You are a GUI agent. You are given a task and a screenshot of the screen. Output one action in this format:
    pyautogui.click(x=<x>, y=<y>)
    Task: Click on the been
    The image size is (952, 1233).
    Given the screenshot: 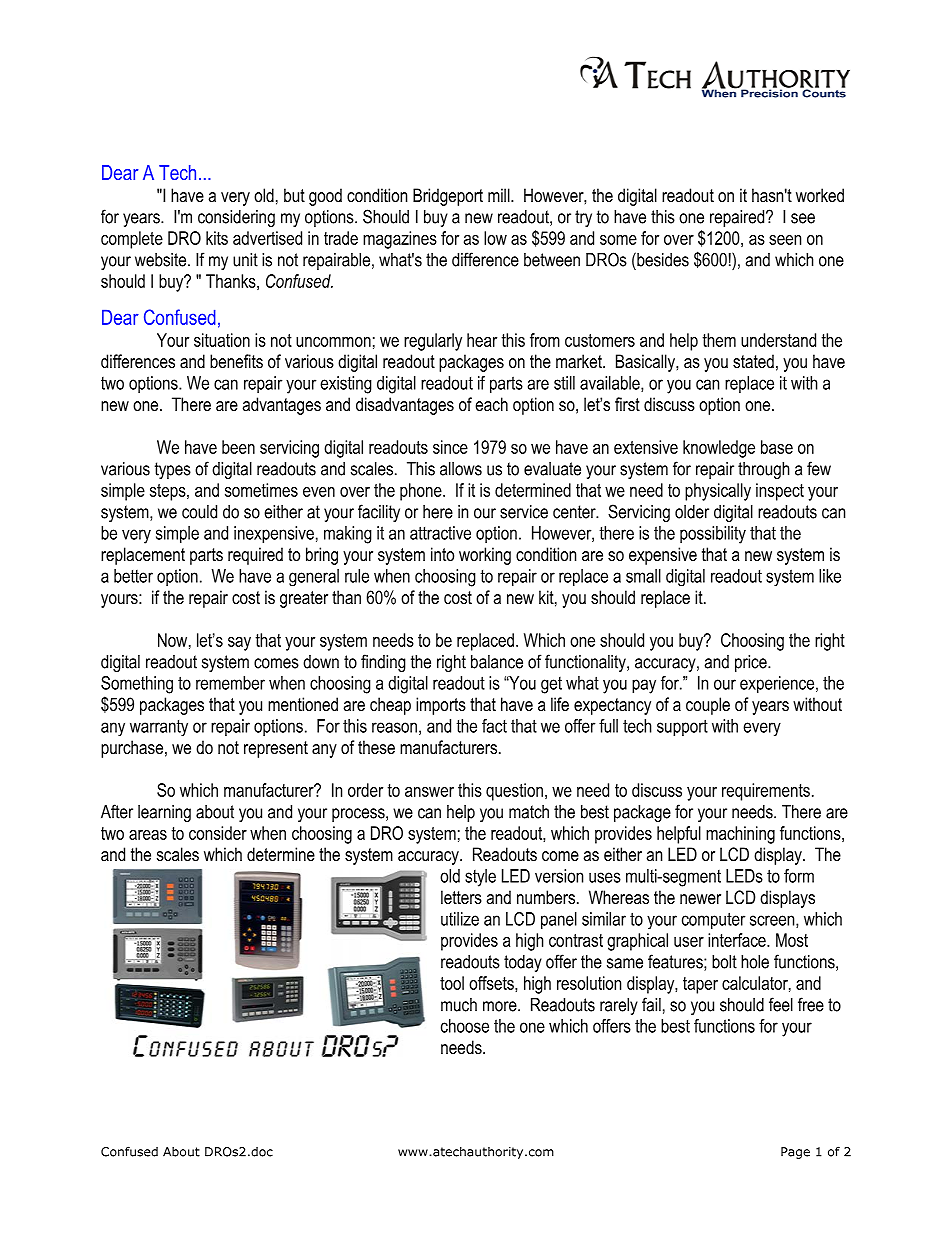 What is the action you would take?
    pyautogui.click(x=238, y=447)
